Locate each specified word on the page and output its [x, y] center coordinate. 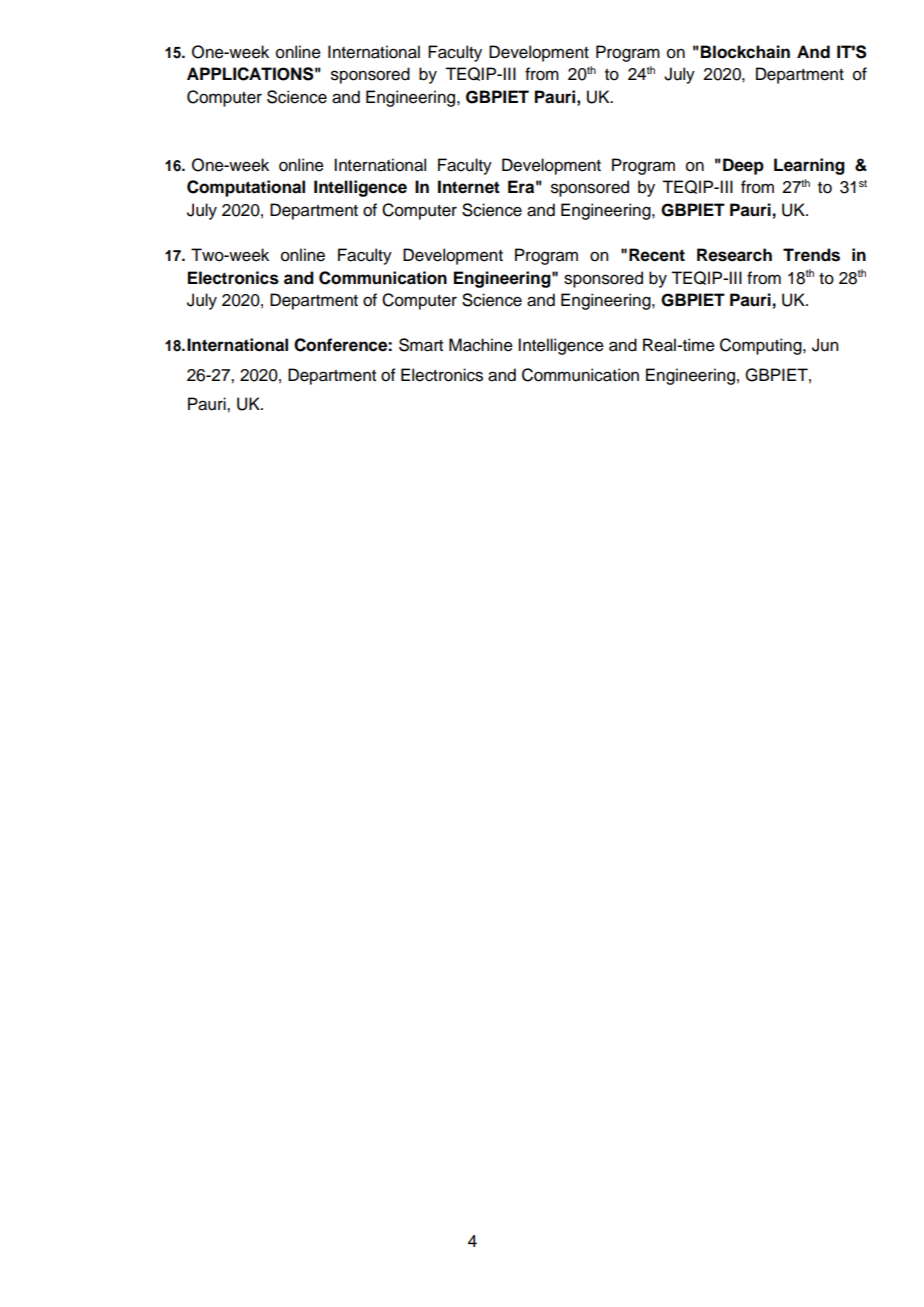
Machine [481, 345]
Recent [657, 255]
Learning [809, 166]
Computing [762, 346]
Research [734, 255]
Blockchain [745, 52]
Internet [469, 187]
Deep [743, 166]
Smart [421, 345]
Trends [811, 255]
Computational [246, 188]
